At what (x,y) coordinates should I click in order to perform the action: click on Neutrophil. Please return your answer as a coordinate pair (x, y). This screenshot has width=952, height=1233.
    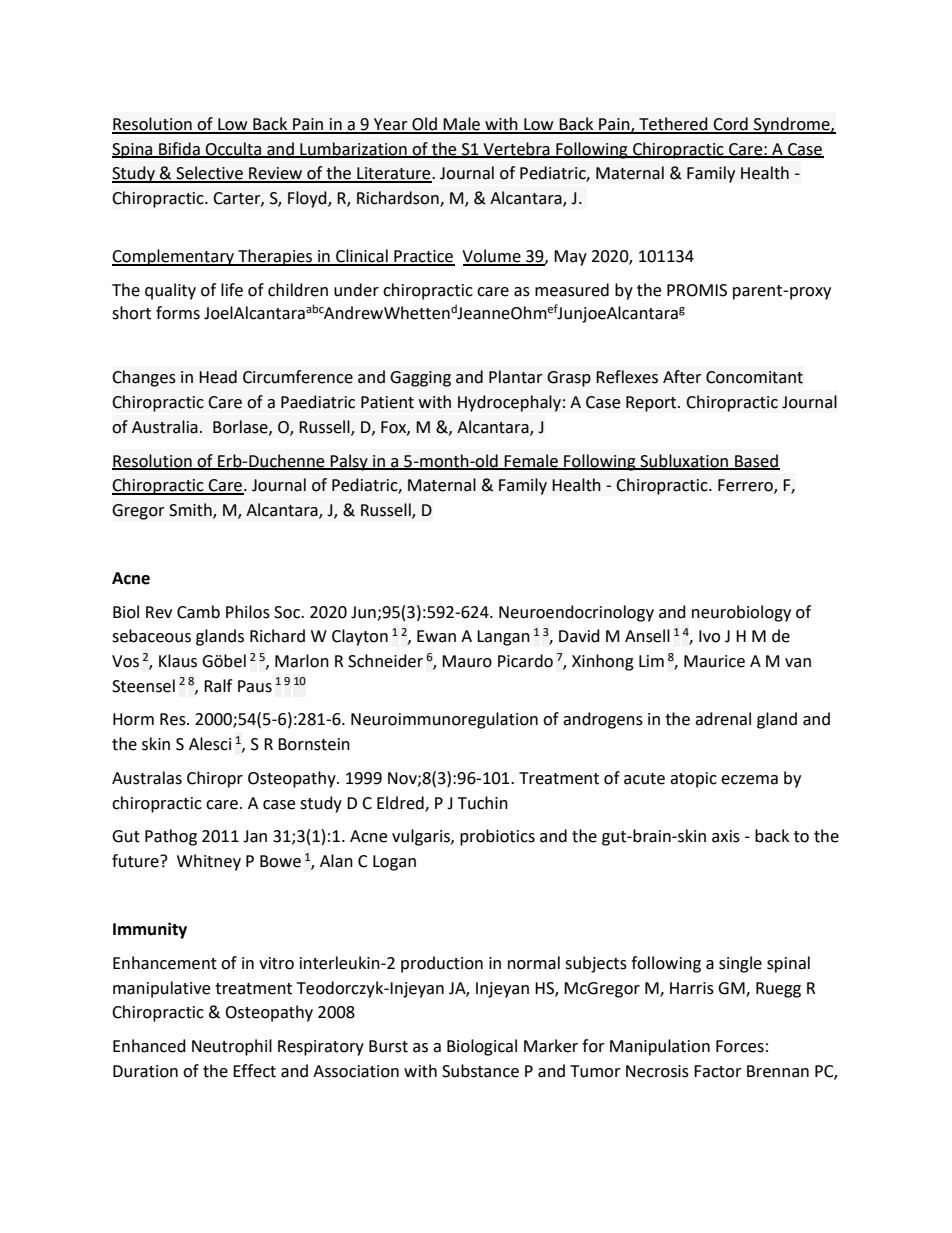
    Looking at the image, I should click on (232, 1047).
